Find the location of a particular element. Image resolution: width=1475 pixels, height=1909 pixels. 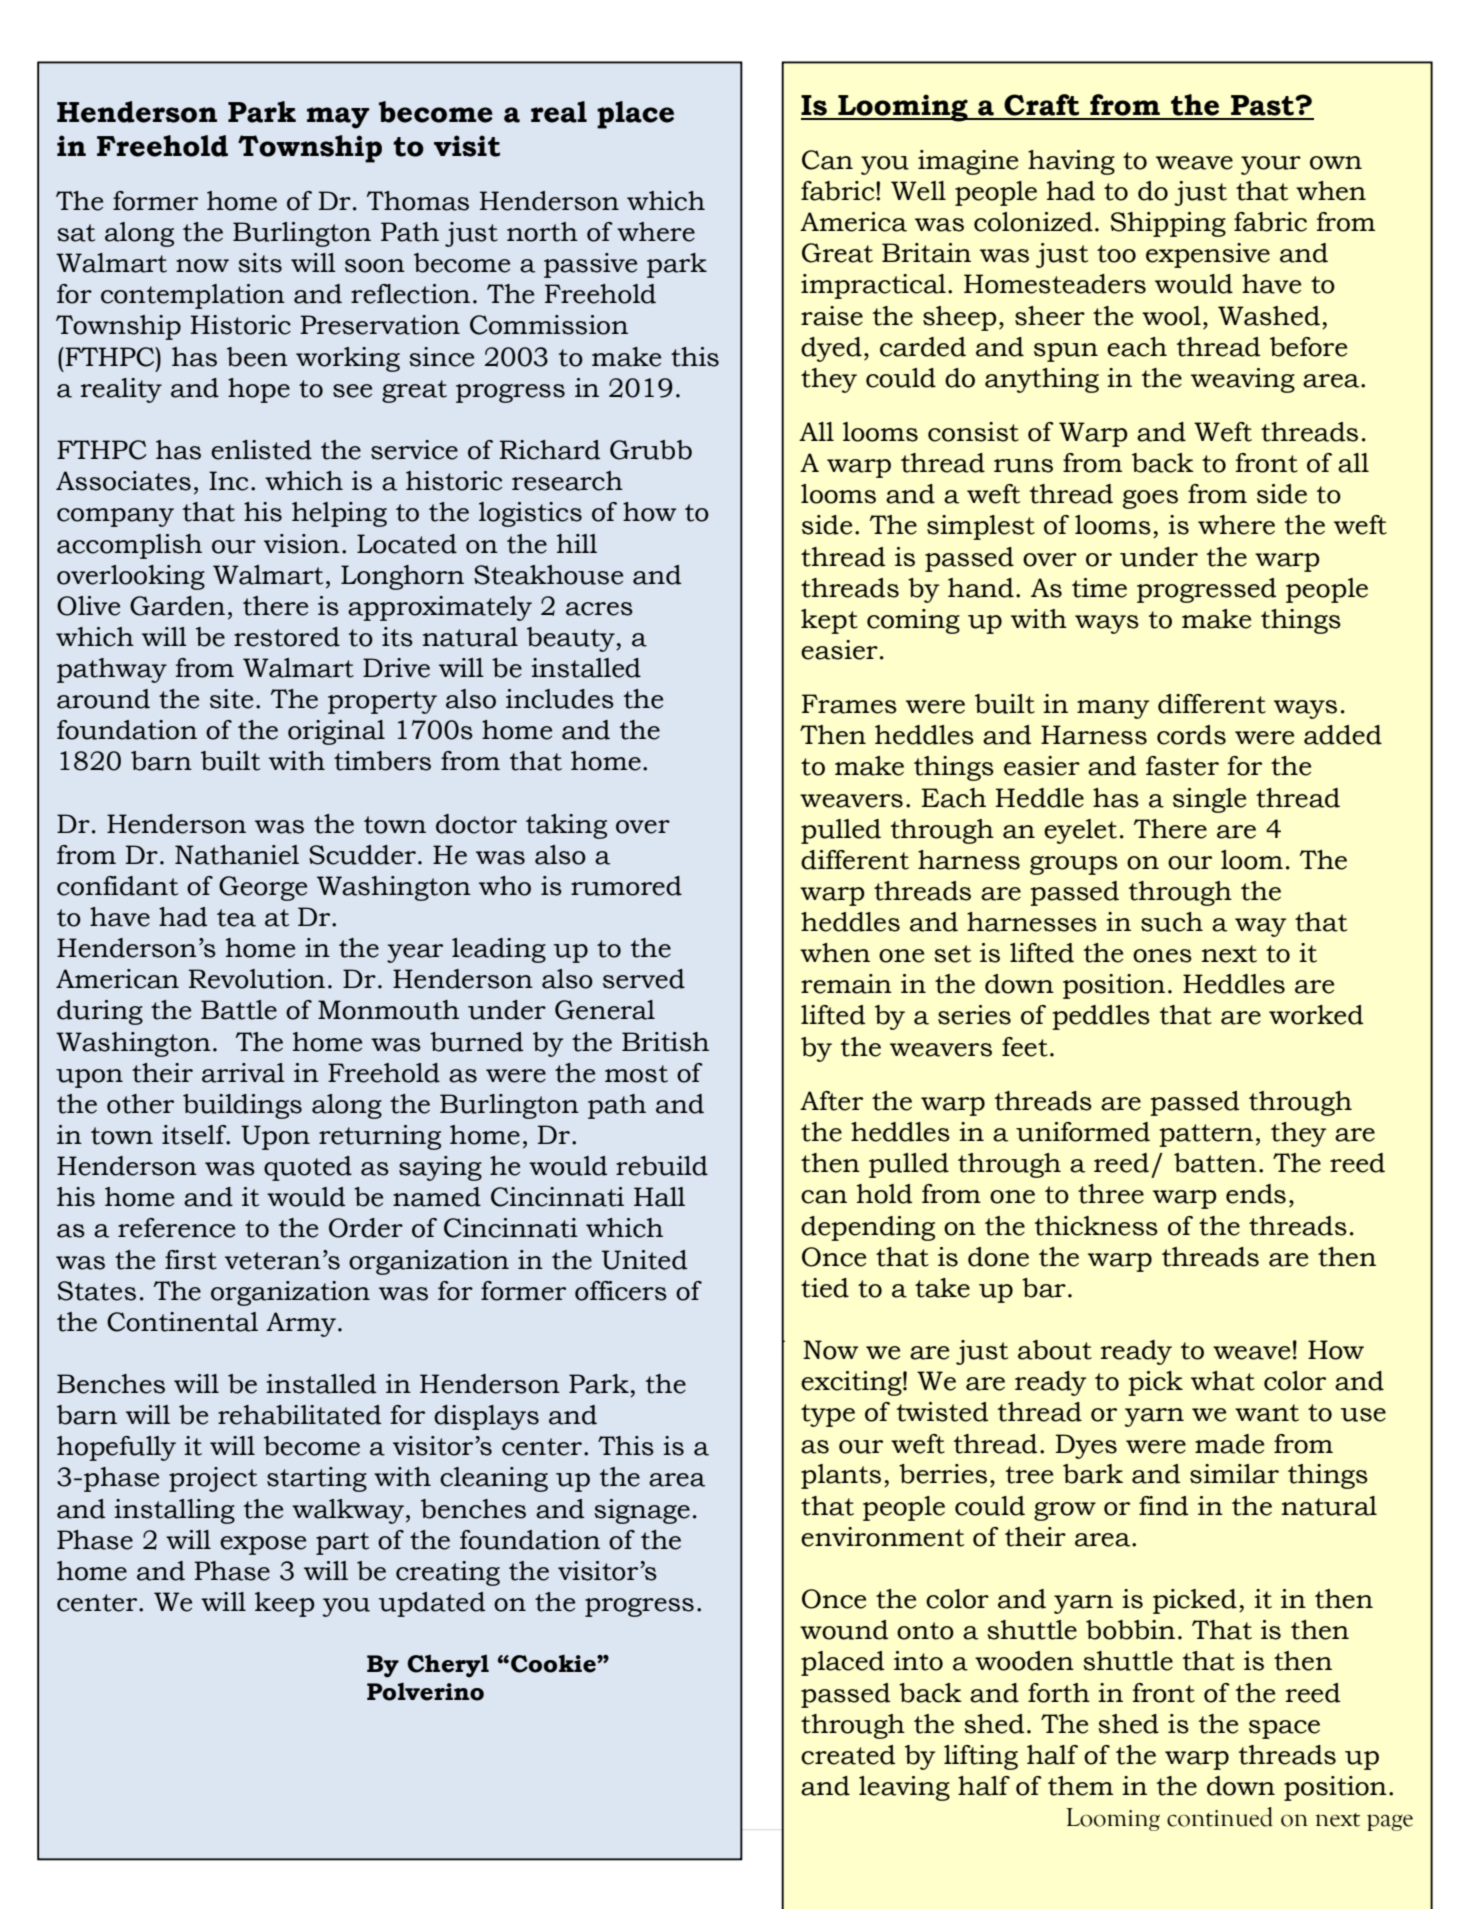

ones is located at coordinates (1162, 956).
